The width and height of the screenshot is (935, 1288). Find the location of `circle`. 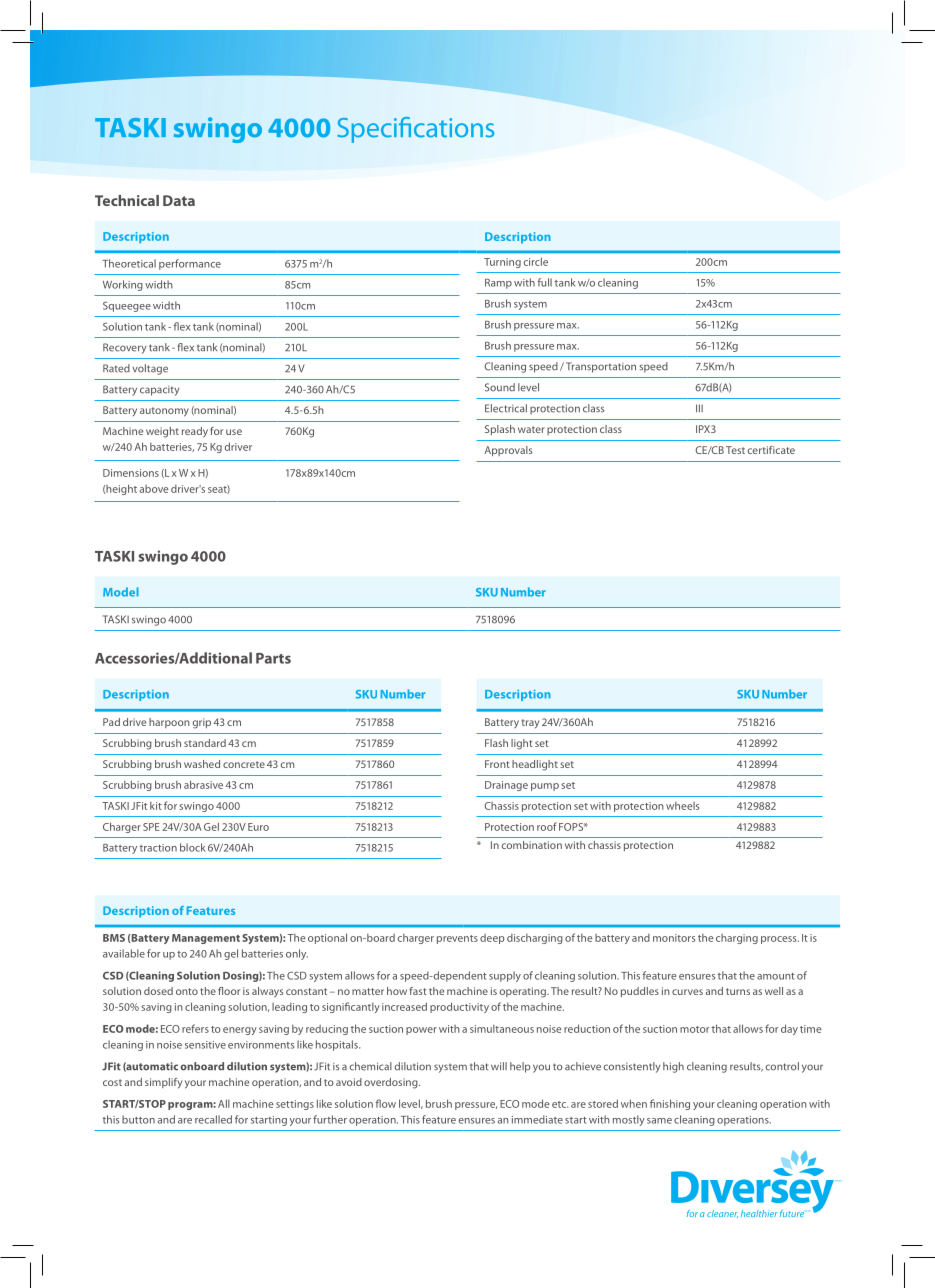

circle is located at coordinates (536, 261).
